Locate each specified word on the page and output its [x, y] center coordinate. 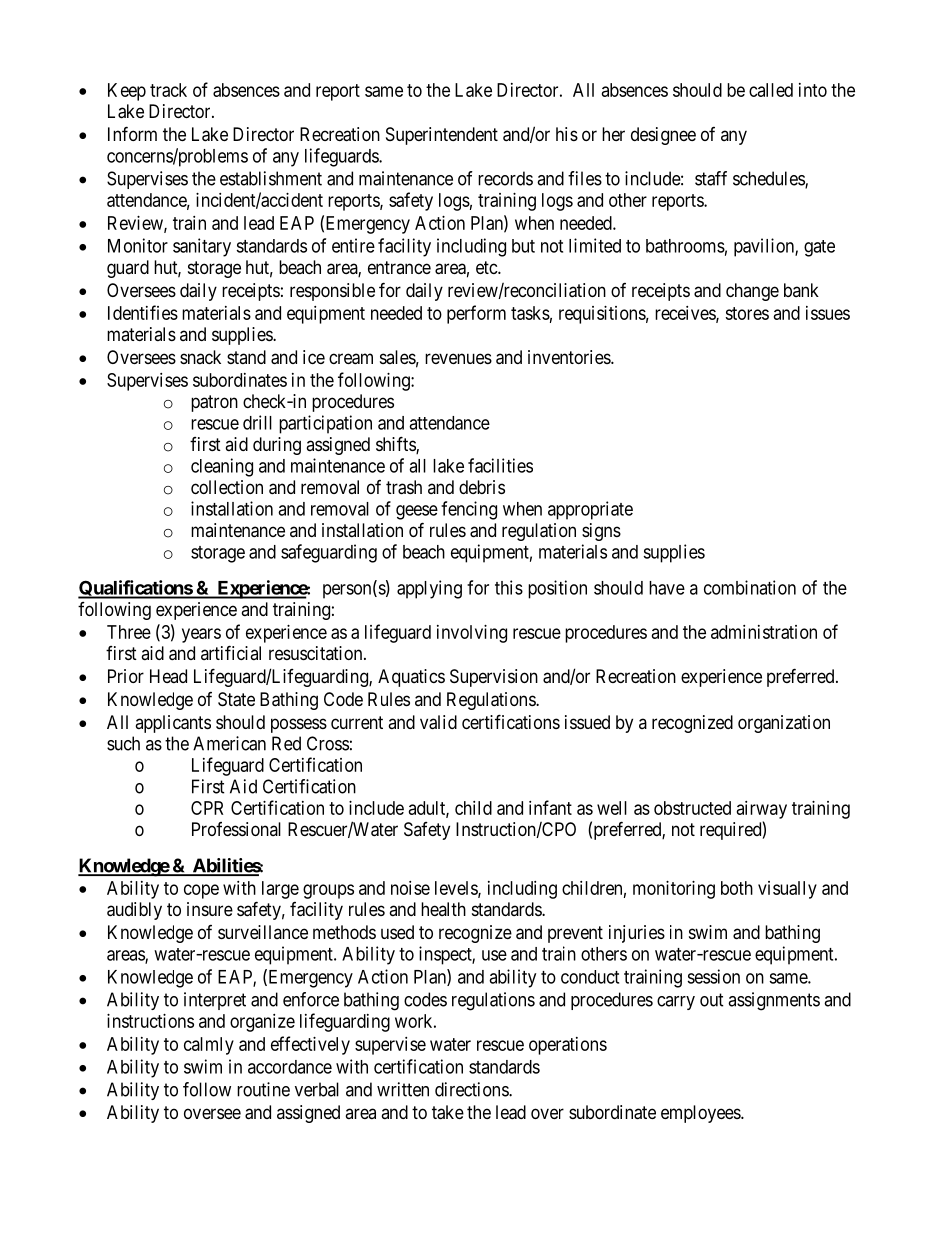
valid [438, 722]
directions [472, 1089]
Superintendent [442, 136]
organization [784, 724]
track [168, 90]
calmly [209, 1046]
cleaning [222, 467]
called [771, 90]
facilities [500, 465]
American [229, 743]
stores [747, 313]
